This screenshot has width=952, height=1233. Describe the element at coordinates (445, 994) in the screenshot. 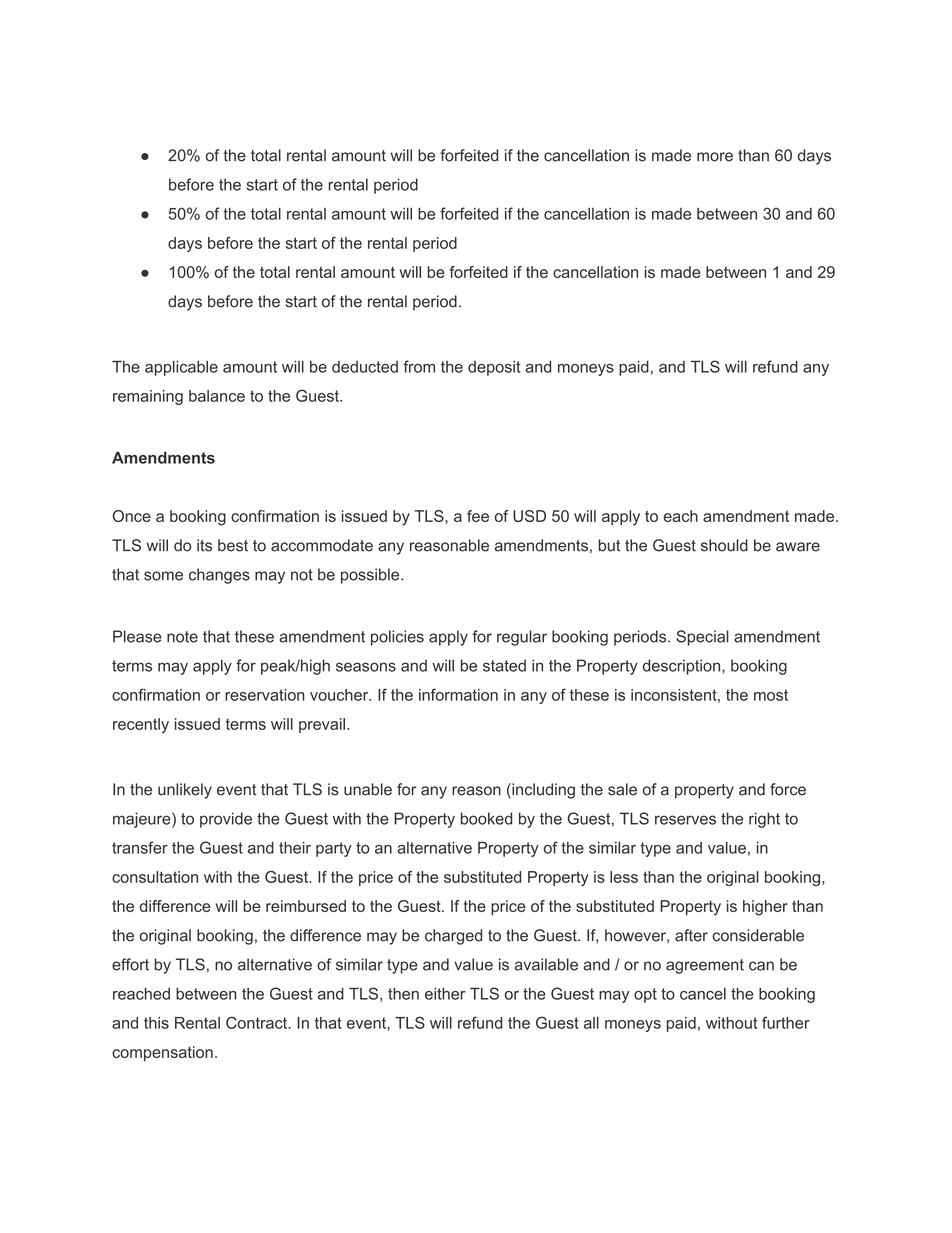

I see `either` at that location.
